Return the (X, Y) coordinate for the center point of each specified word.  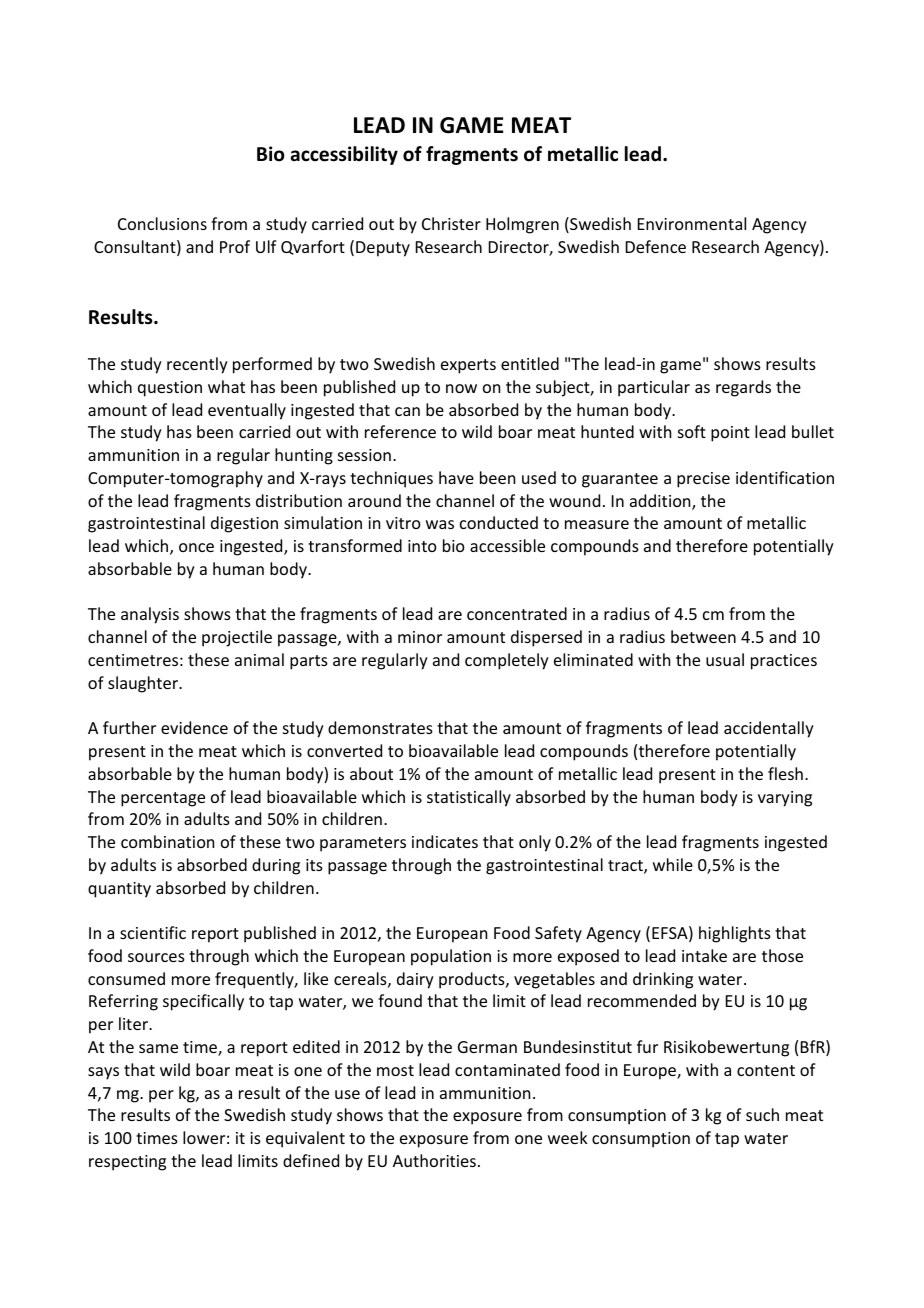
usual (725, 659)
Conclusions (162, 223)
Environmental (692, 223)
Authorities (434, 1160)
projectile (237, 638)
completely (507, 661)
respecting (127, 1163)
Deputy (383, 249)
